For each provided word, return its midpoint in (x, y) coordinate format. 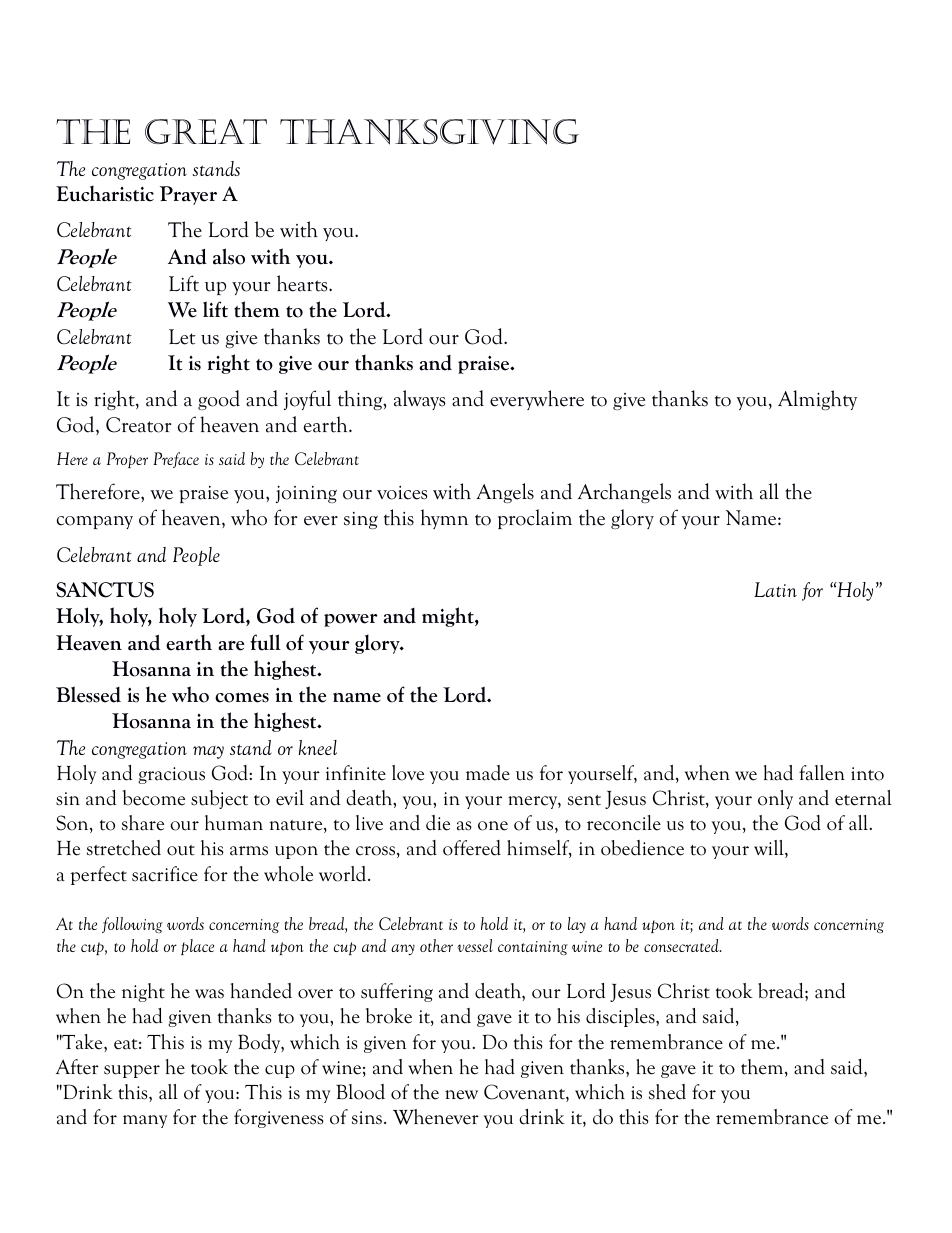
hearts (303, 283)
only (775, 799)
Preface (176, 460)
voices (402, 493)
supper (132, 1071)
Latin (775, 589)
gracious (171, 775)
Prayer (188, 195)
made (488, 773)
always (420, 400)
